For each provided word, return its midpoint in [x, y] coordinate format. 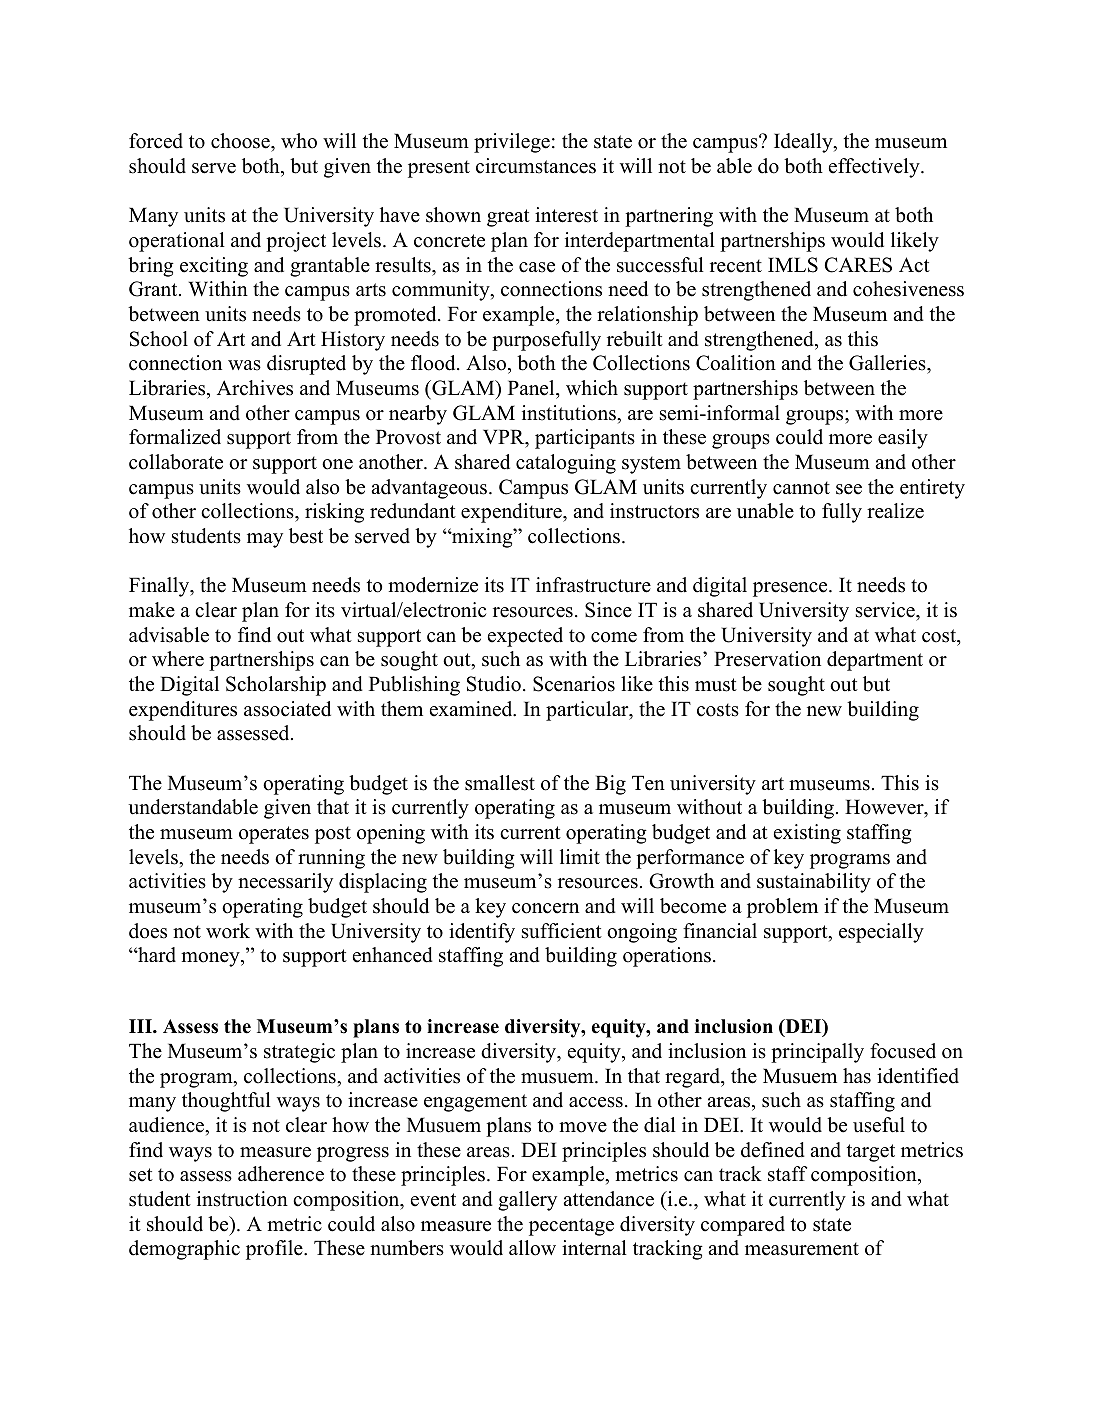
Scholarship [276, 686]
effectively [875, 168]
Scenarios [574, 684]
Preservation [767, 659]
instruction [242, 1199]
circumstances [536, 166]
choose [241, 141]
